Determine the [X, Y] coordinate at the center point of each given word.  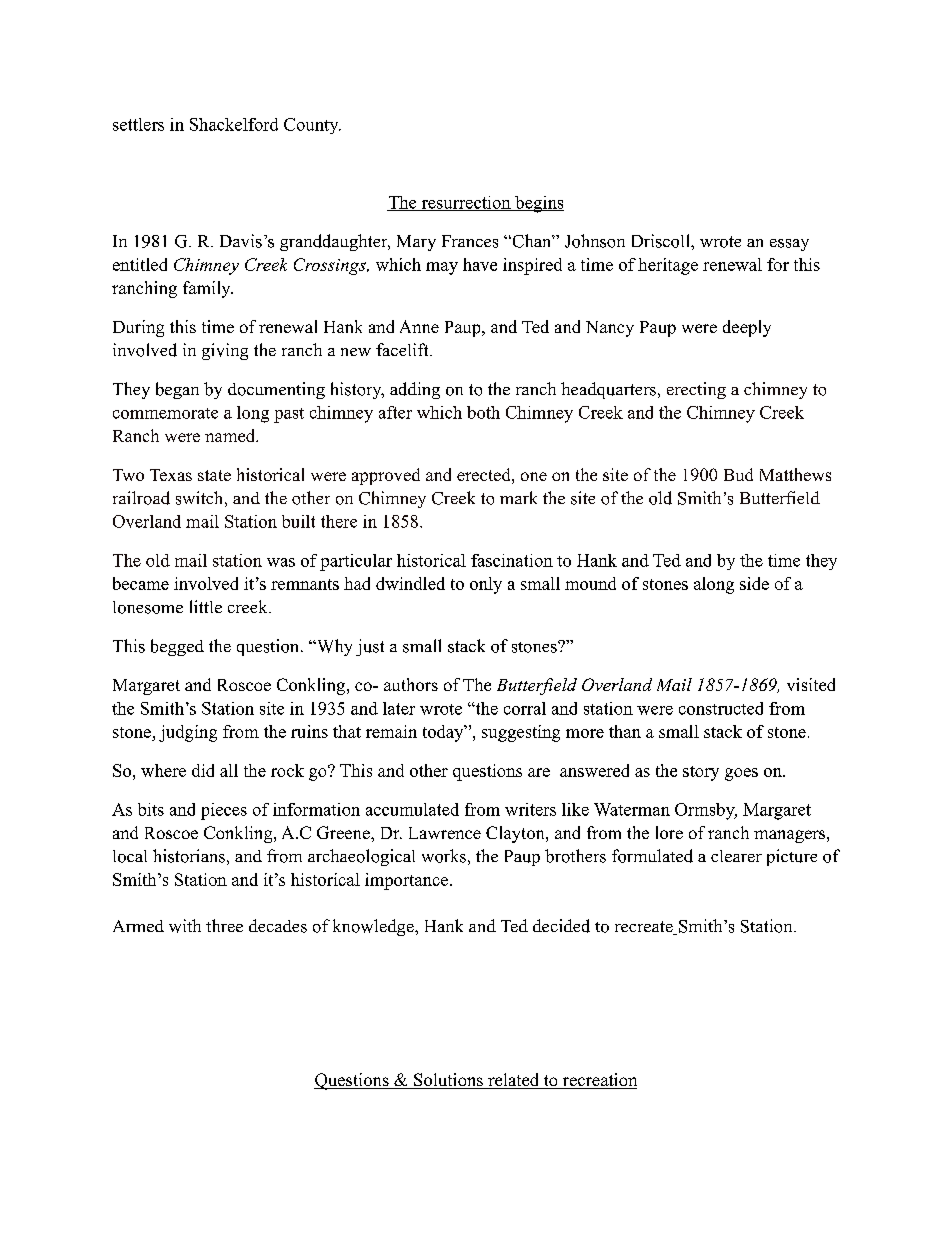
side [754, 583]
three [224, 925]
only [486, 585]
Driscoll [662, 241]
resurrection [466, 203]
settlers [138, 124]
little [206, 606]
